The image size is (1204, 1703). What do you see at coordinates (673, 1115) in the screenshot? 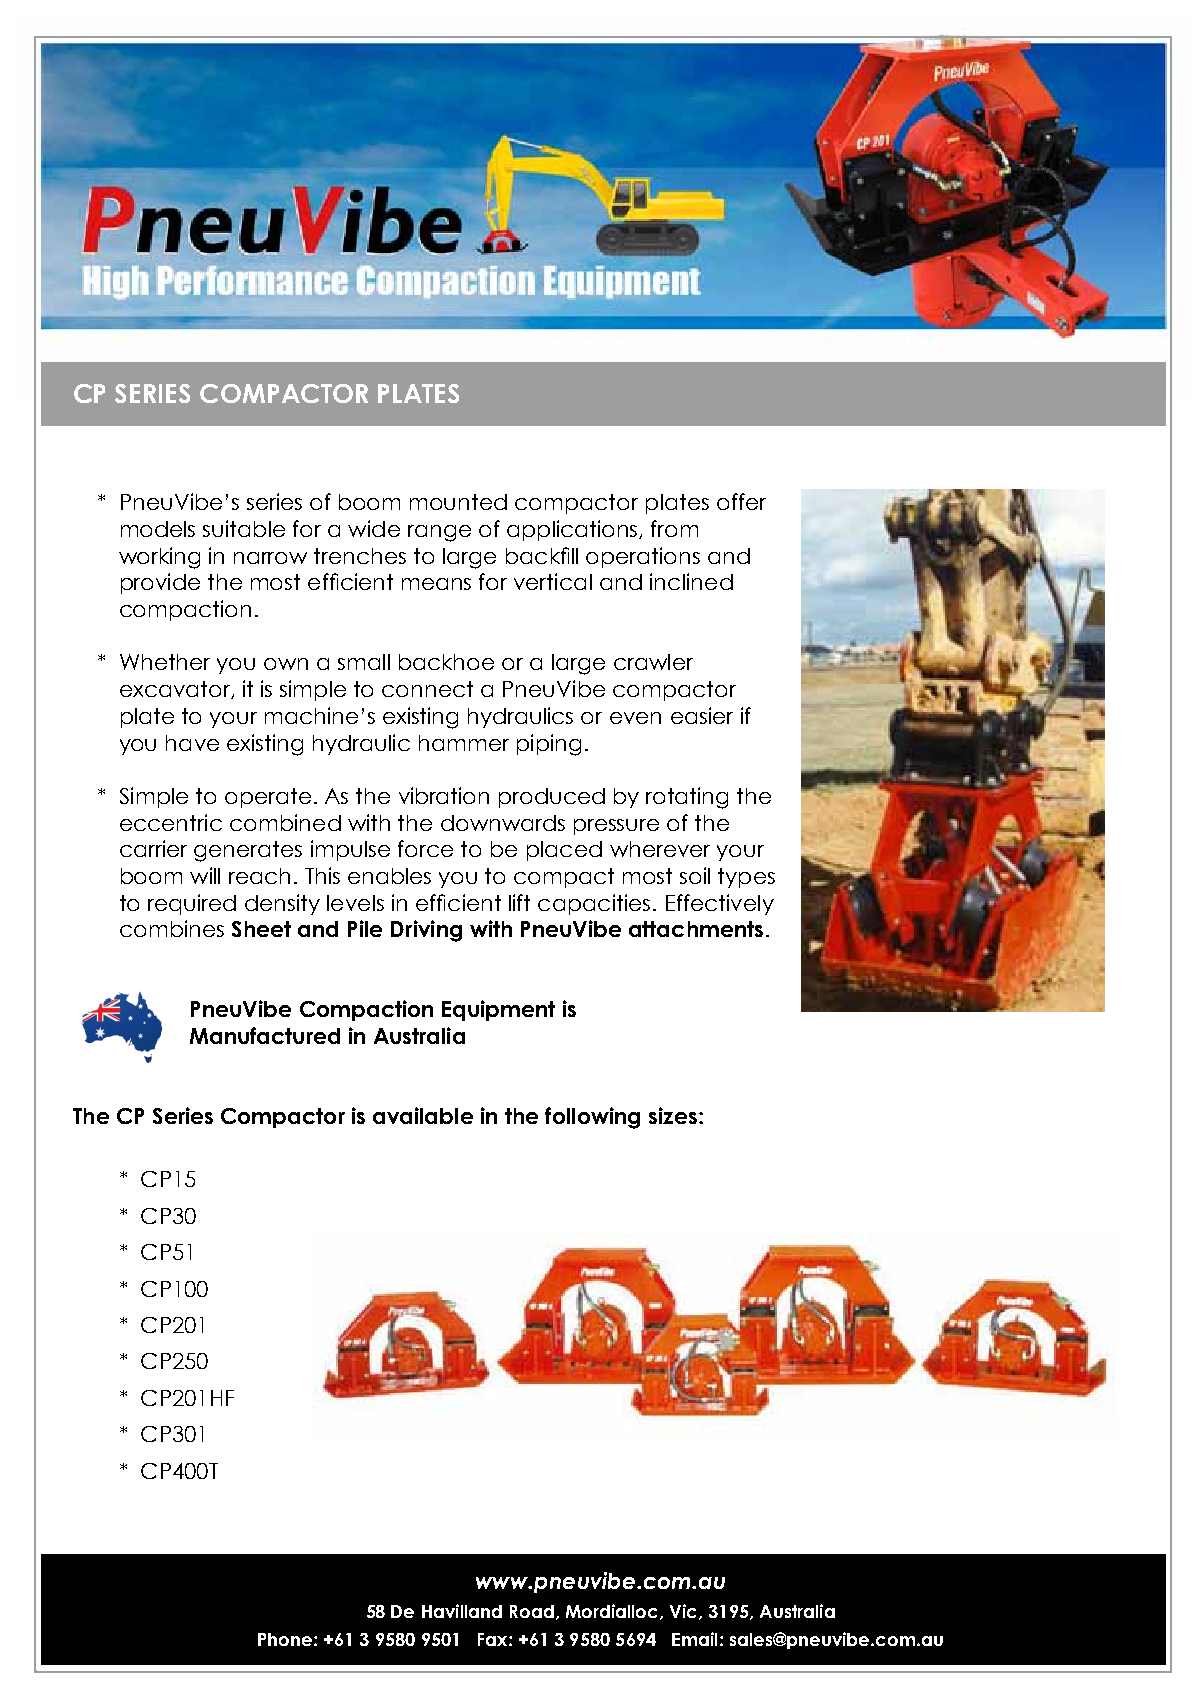
I see `sizes` at bounding box center [673, 1115].
